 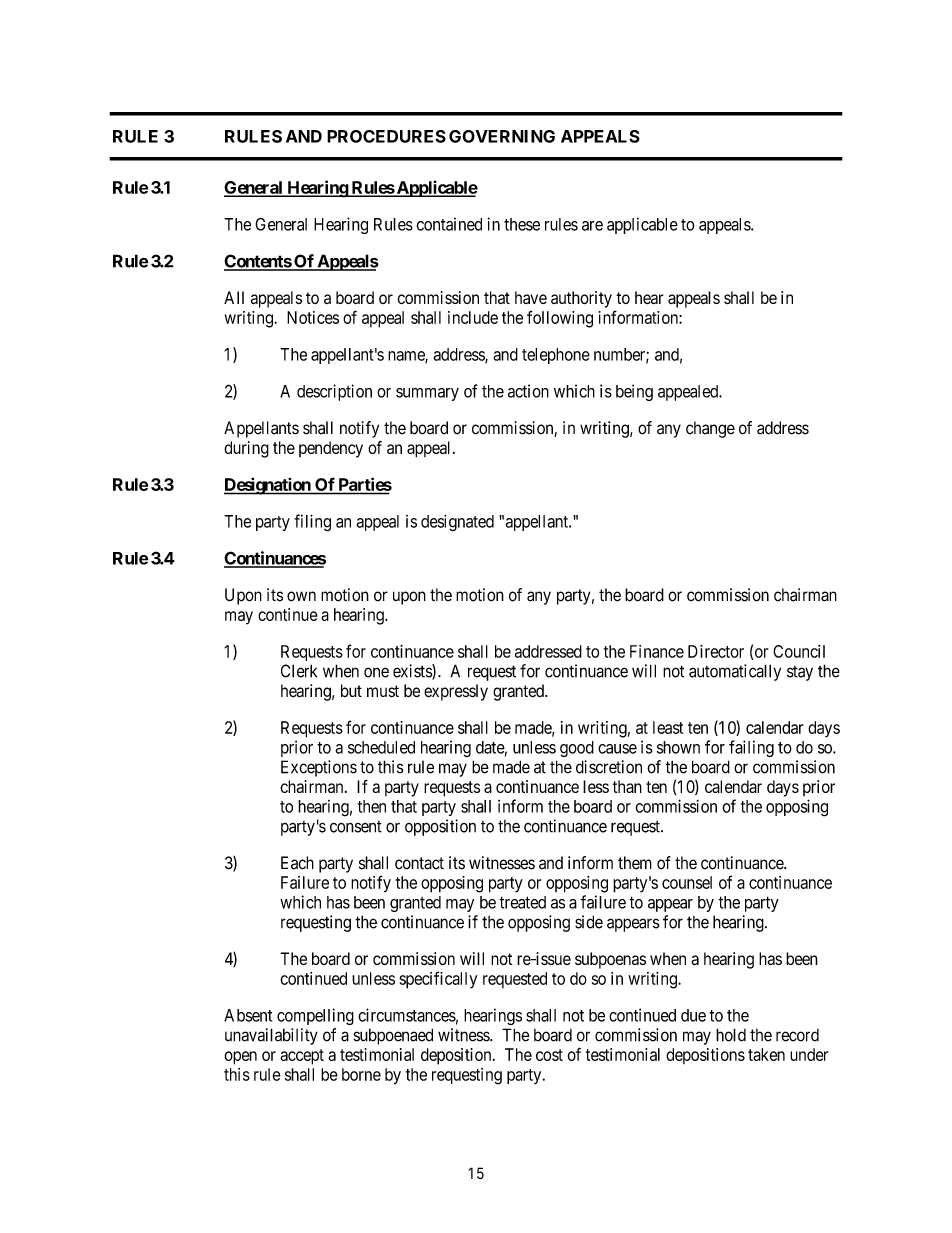 What do you see at coordinates (299, 671) in the document?
I see `Clerk` at bounding box center [299, 671].
